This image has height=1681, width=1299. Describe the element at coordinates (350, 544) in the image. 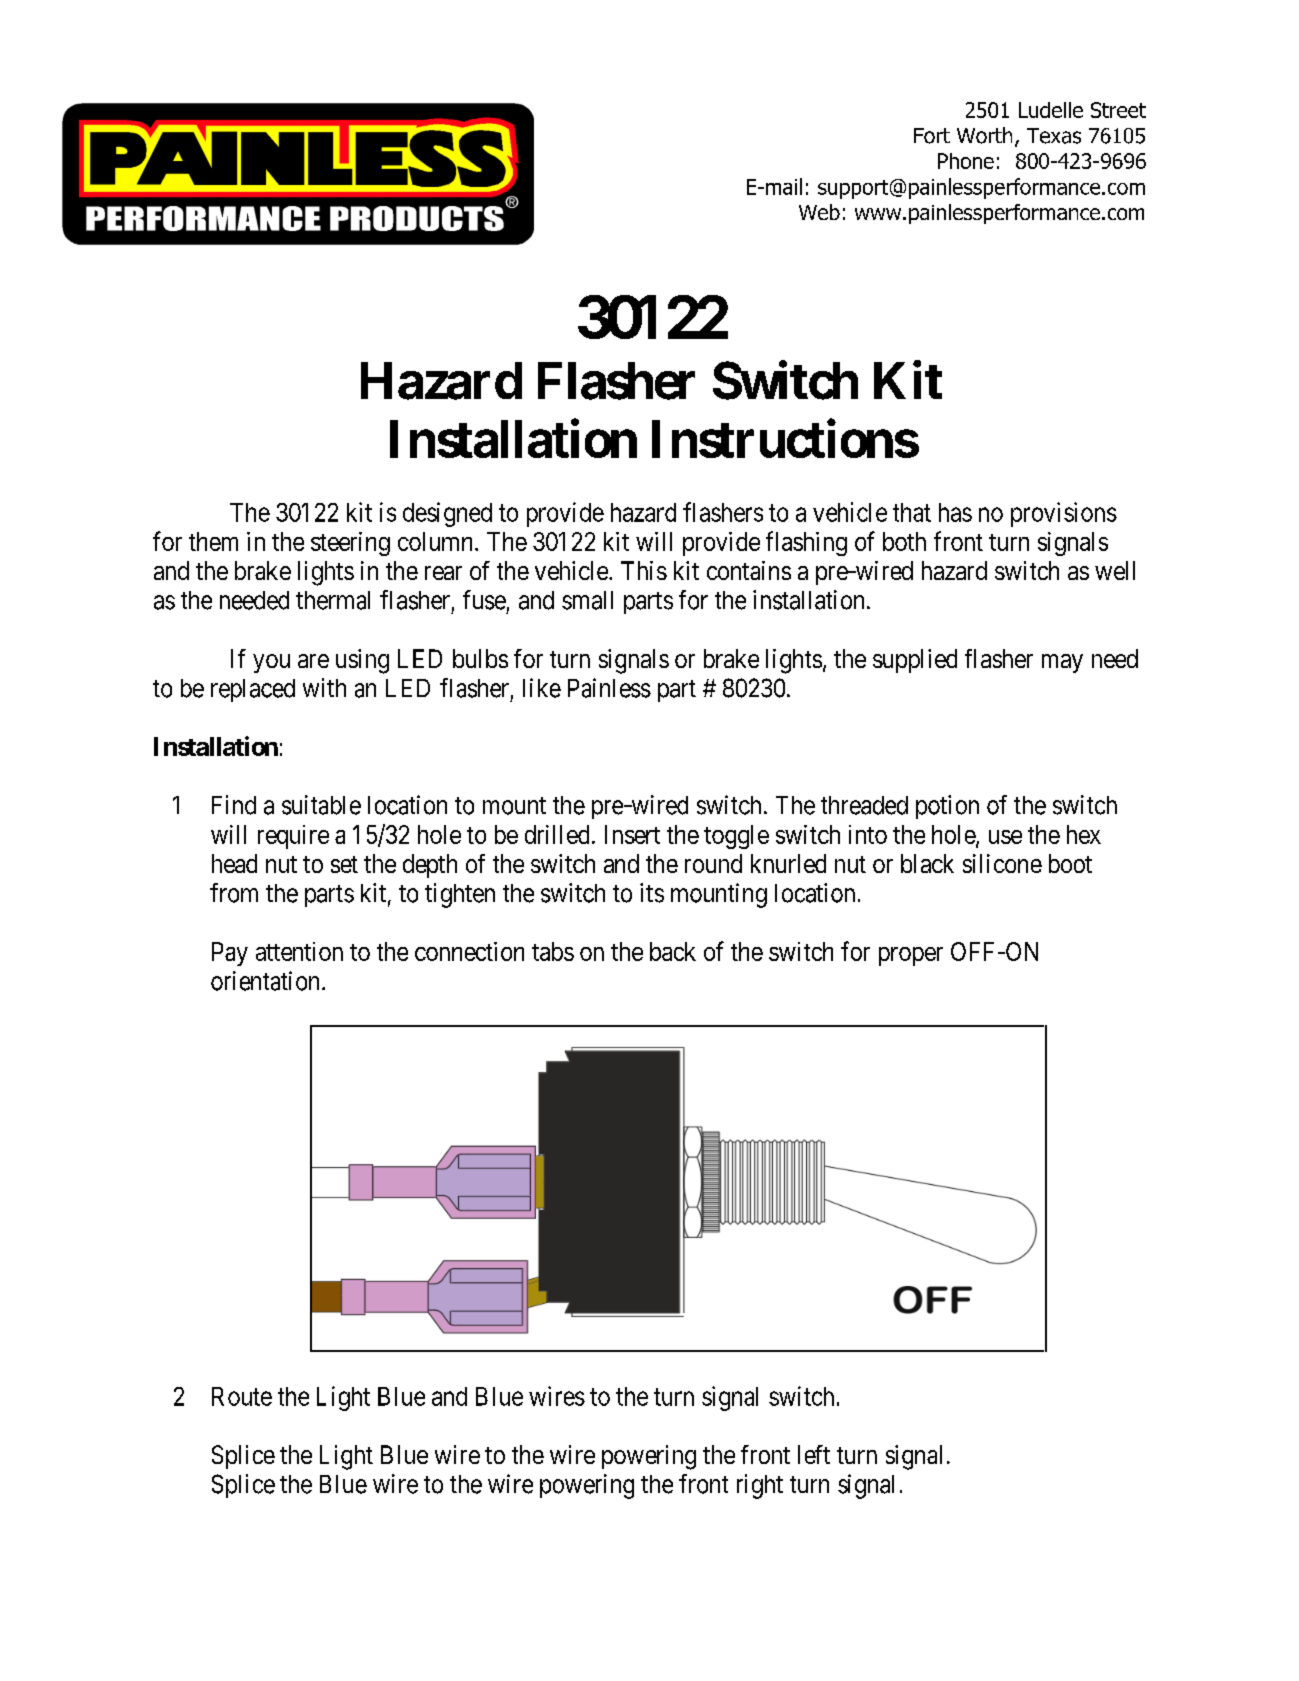

I see `steering` at that location.
